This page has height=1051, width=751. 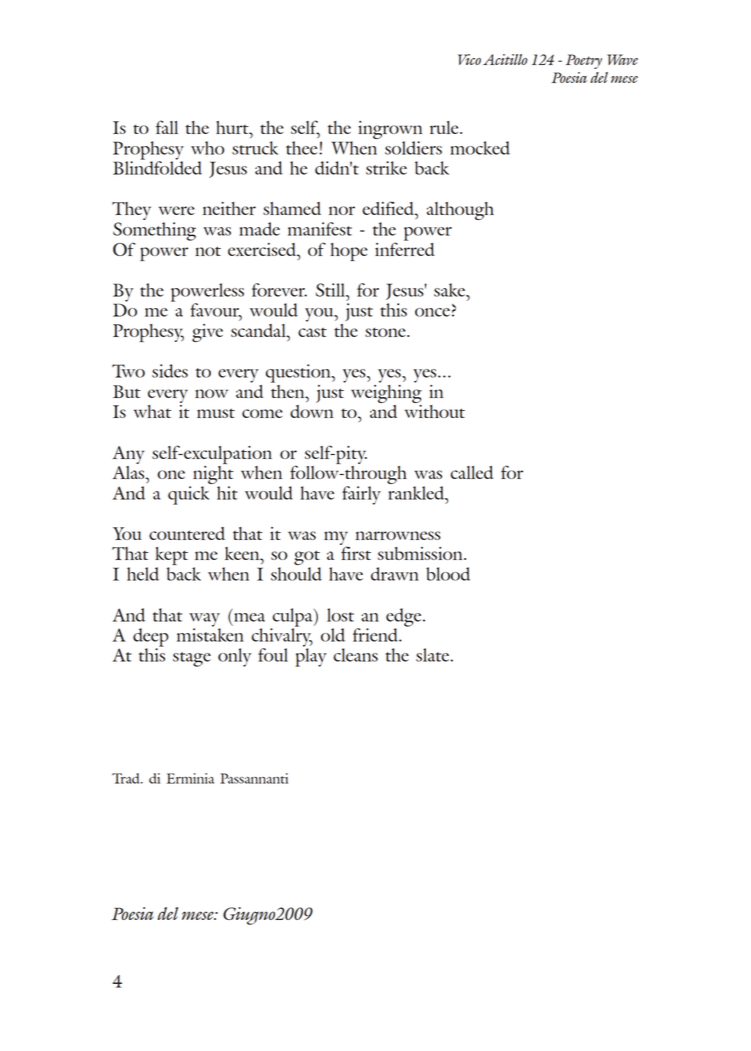 I want to click on narrowness, so click(x=398, y=535).
